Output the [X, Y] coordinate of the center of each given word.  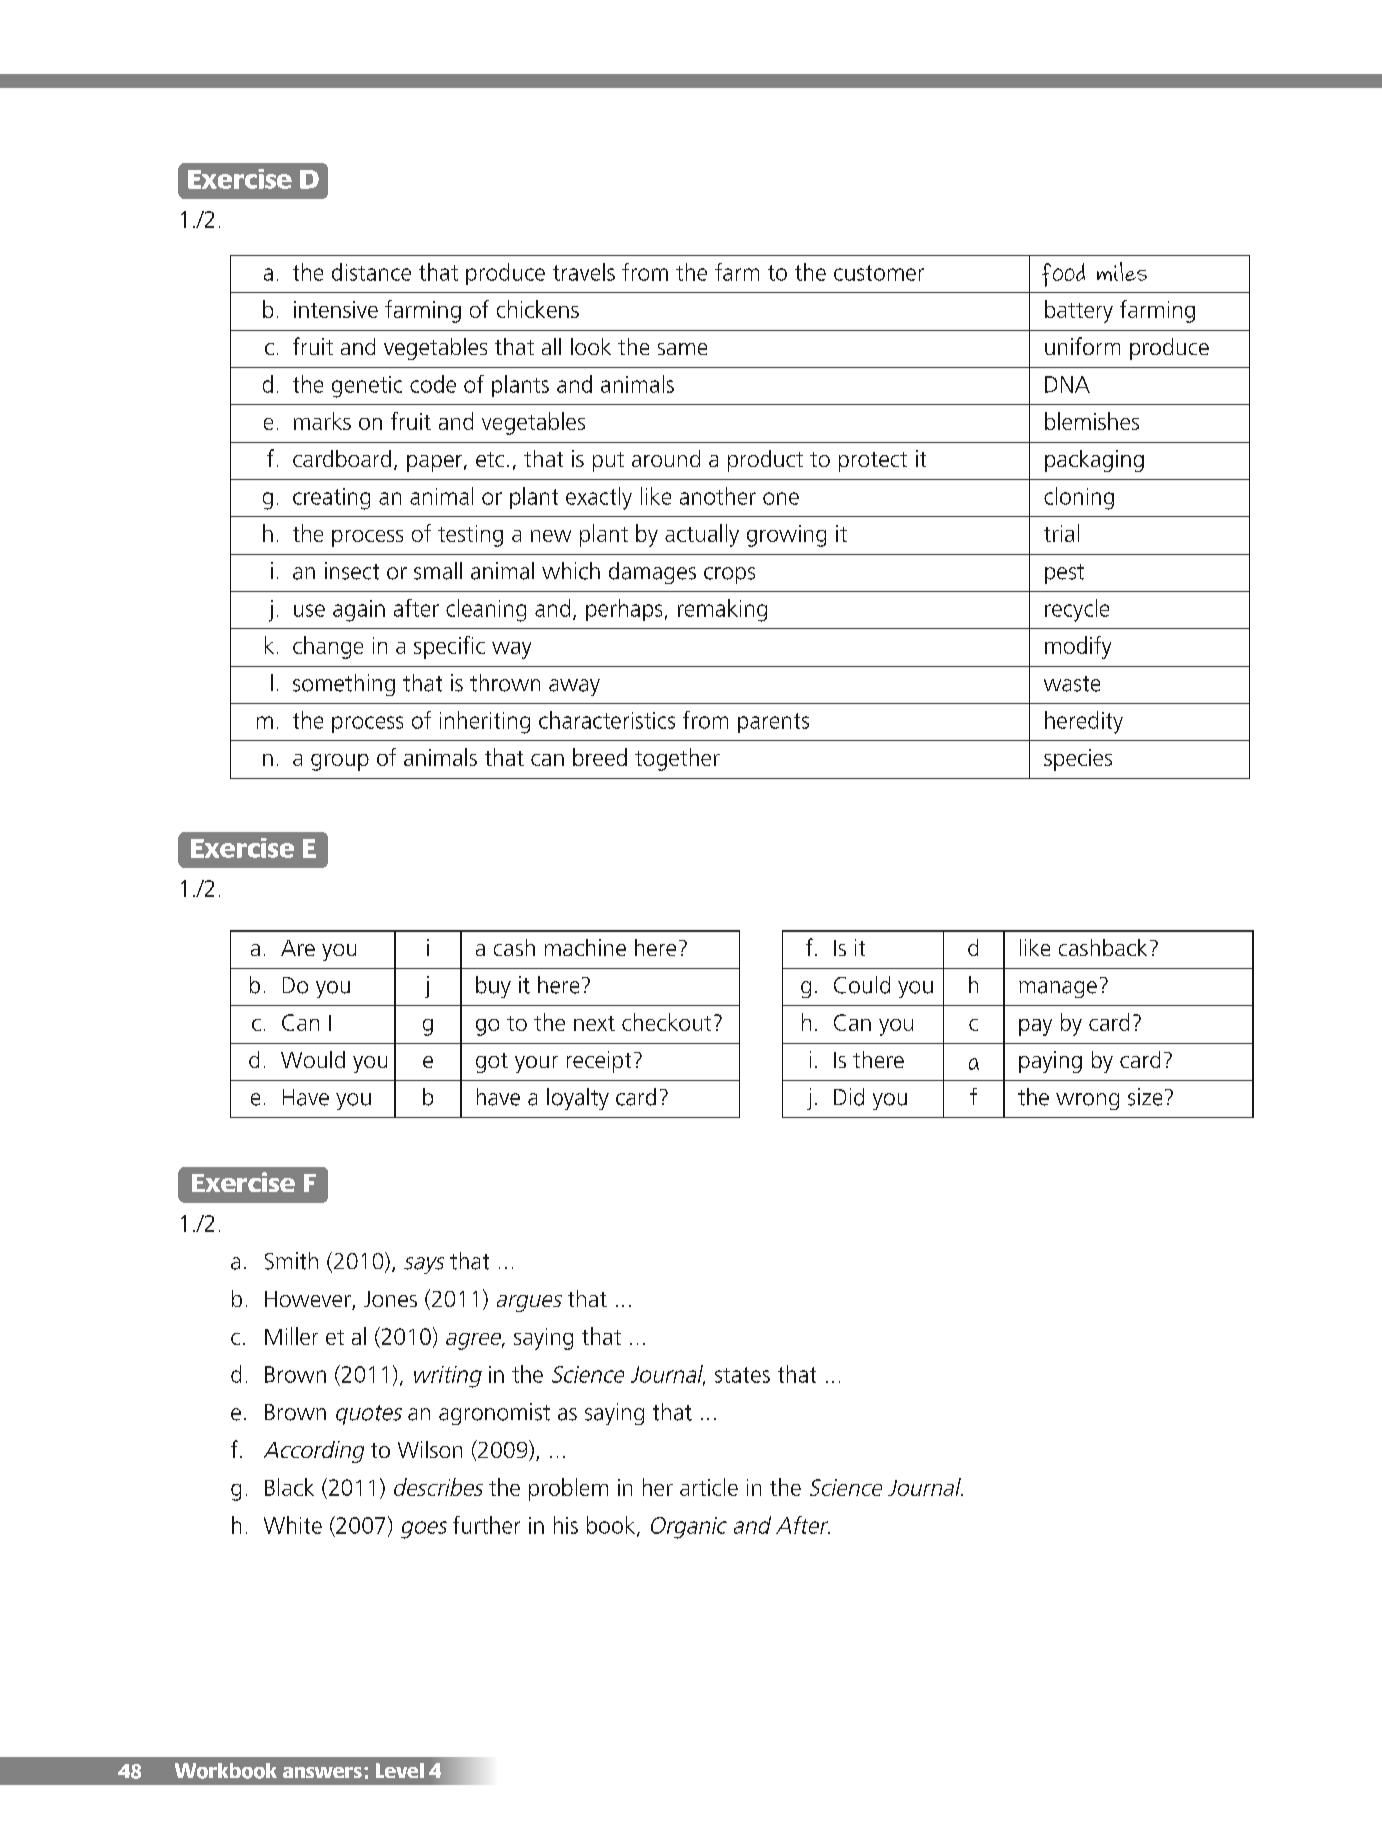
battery [1079, 311]
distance [371, 272]
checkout [666, 1022]
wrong [1087, 1101]
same [682, 349]
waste [1072, 684]
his [566, 1525]
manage [1058, 989]
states [742, 1375]
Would [313, 1059]
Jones [390, 1299]
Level [400, 1770]
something [344, 685]
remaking [722, 610]
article [709, 1487]
